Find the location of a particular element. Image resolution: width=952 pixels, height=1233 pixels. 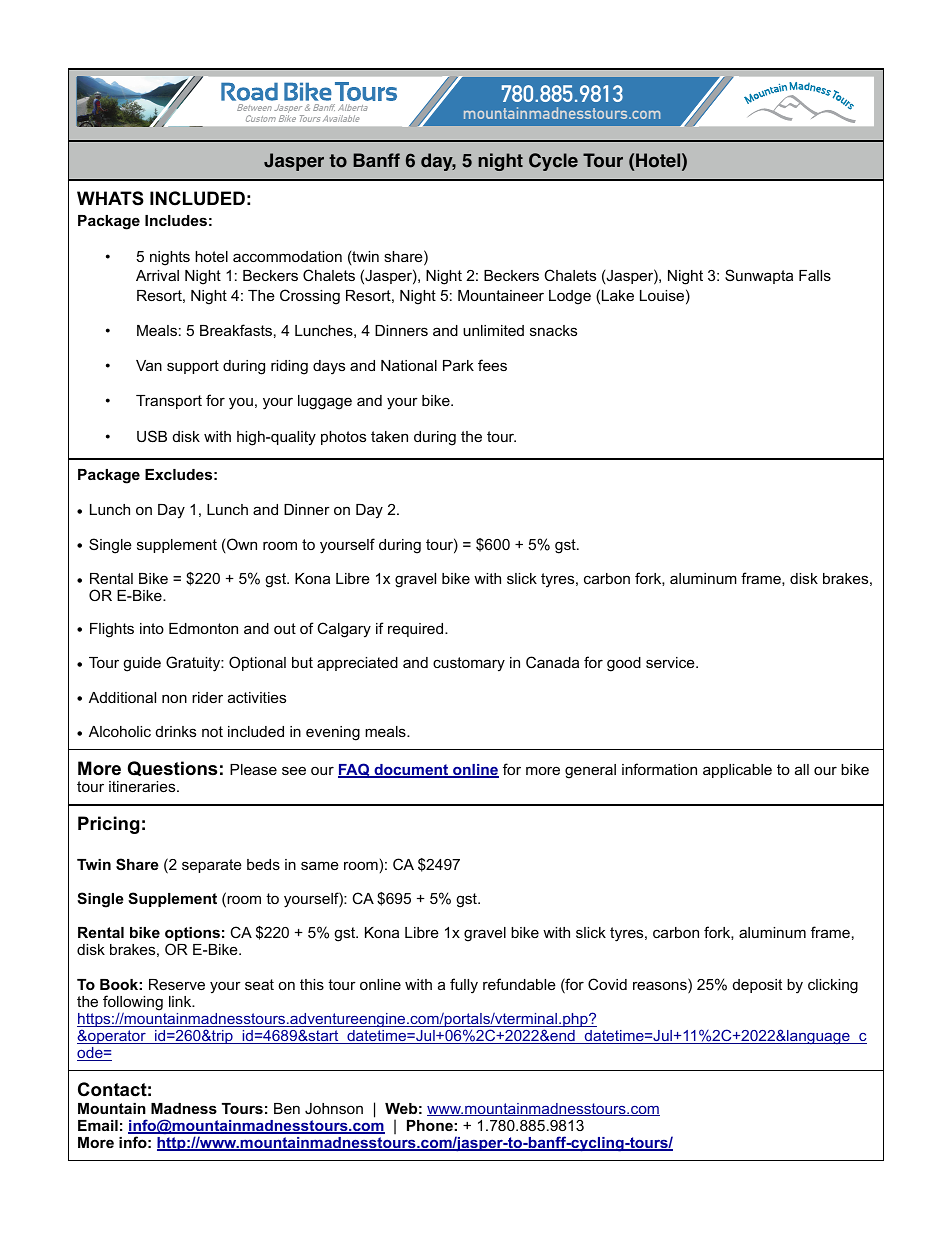

required is located at coordinates (417, 630).
